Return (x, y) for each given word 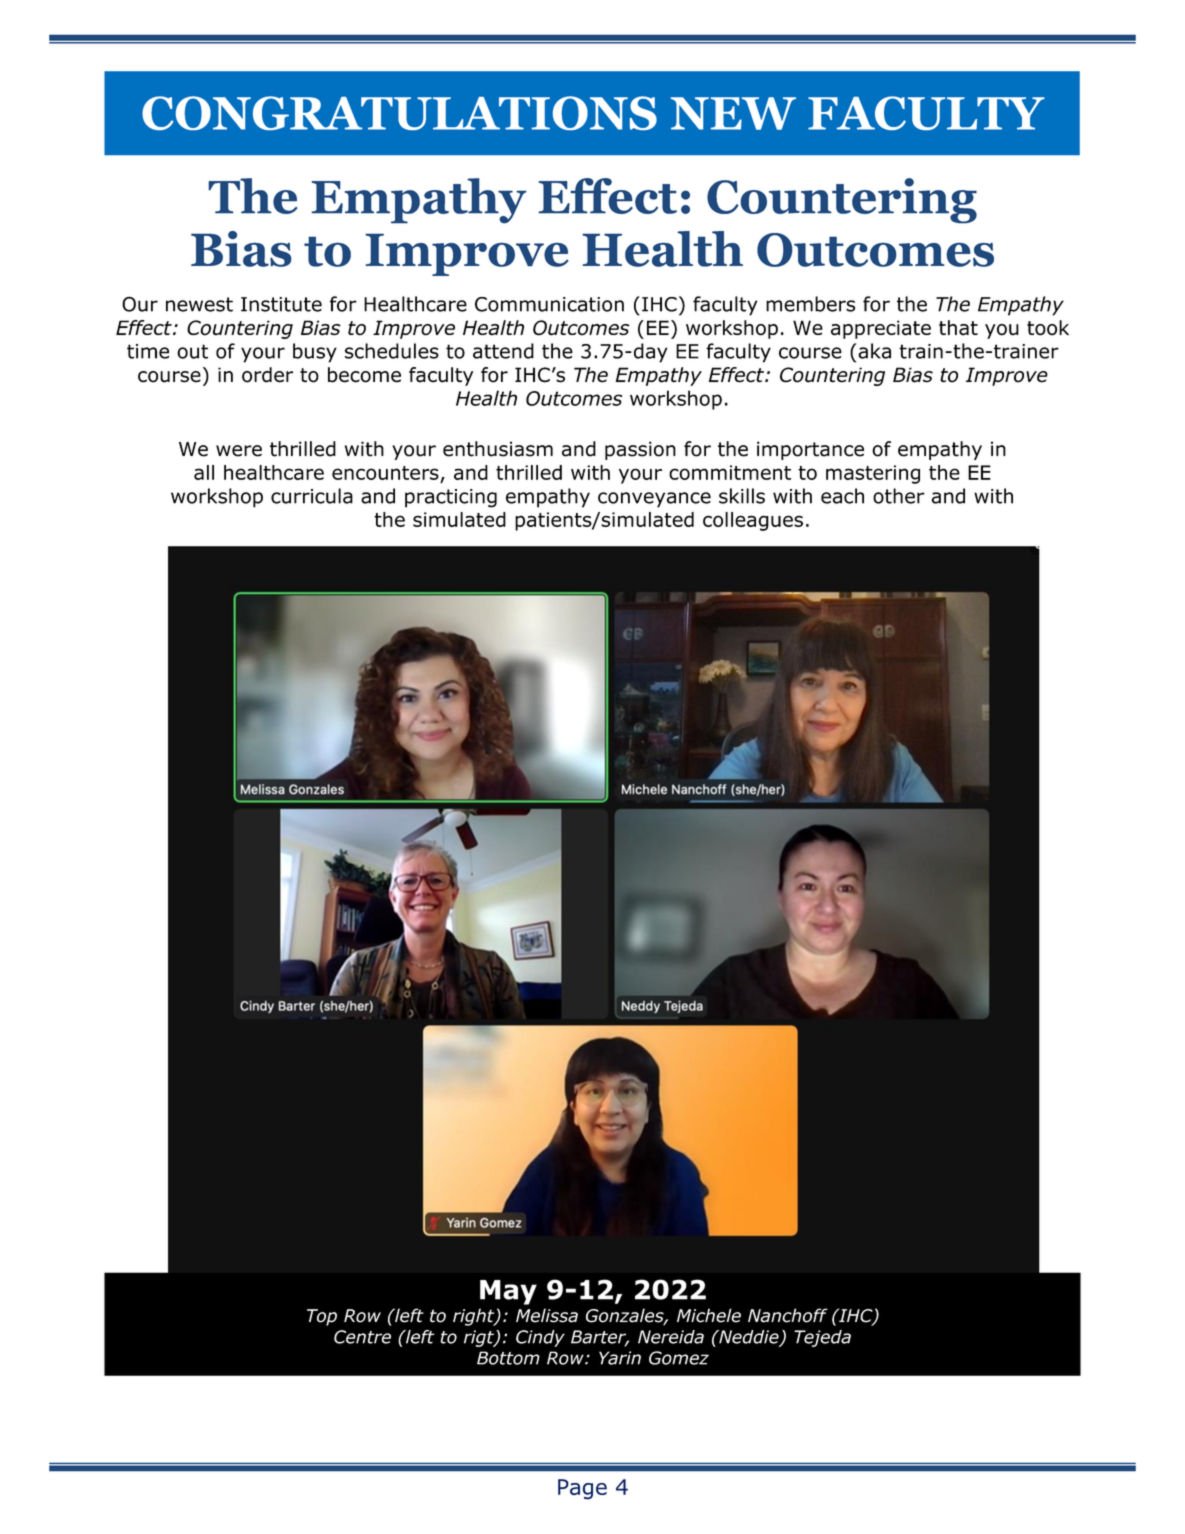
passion (640, 450)
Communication (549, 304)
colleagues (753, 521)
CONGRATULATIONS (399, 113)
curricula (312, 496)
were (239, 451)
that (958, 328)
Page (582, 1489)
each (842, 496)
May (508, 1292)
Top (322, 1317)
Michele (709, 1315)
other (899, 496)
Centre (362, 1337)
